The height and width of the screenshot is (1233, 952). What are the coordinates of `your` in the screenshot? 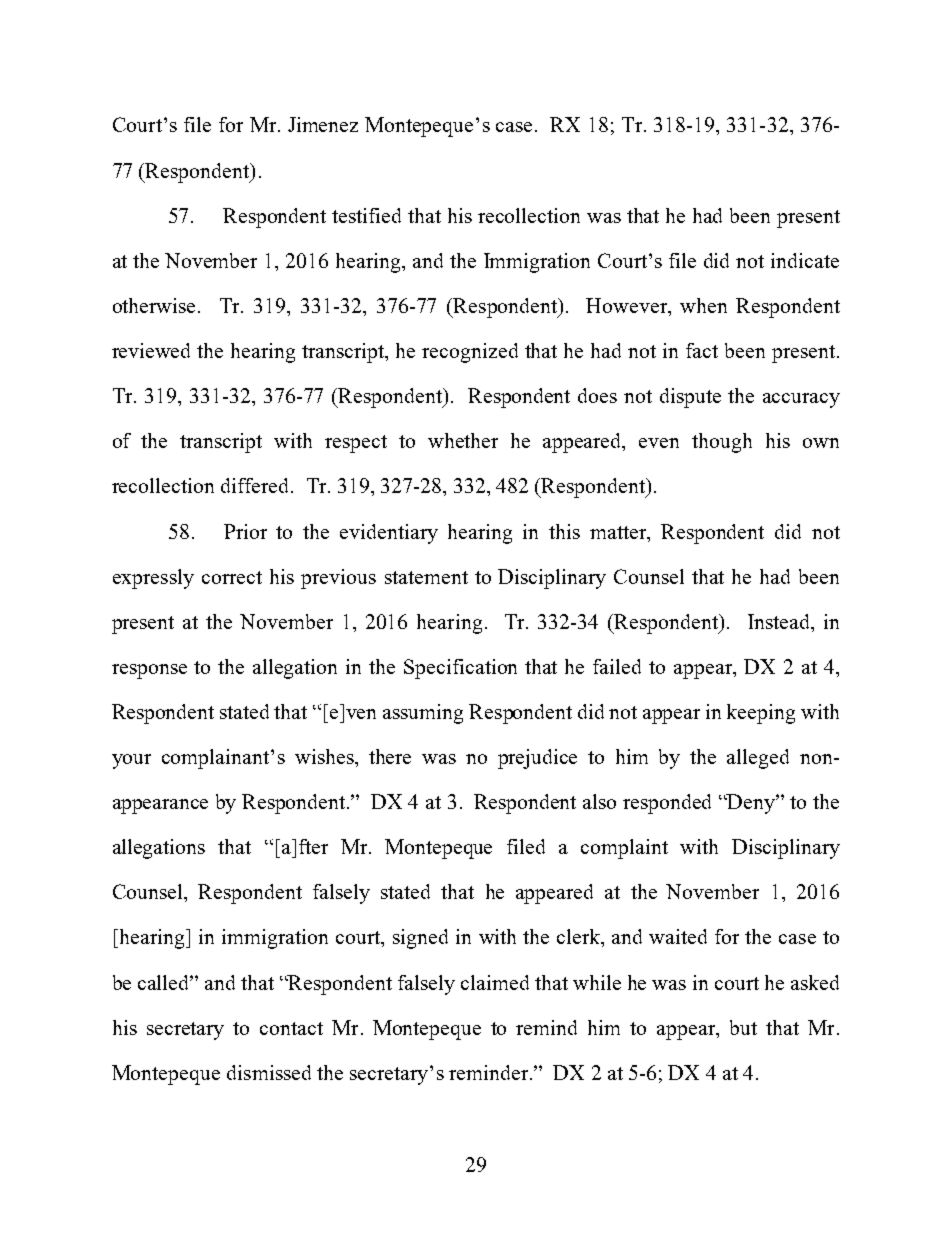 It's located at (131, 761).
